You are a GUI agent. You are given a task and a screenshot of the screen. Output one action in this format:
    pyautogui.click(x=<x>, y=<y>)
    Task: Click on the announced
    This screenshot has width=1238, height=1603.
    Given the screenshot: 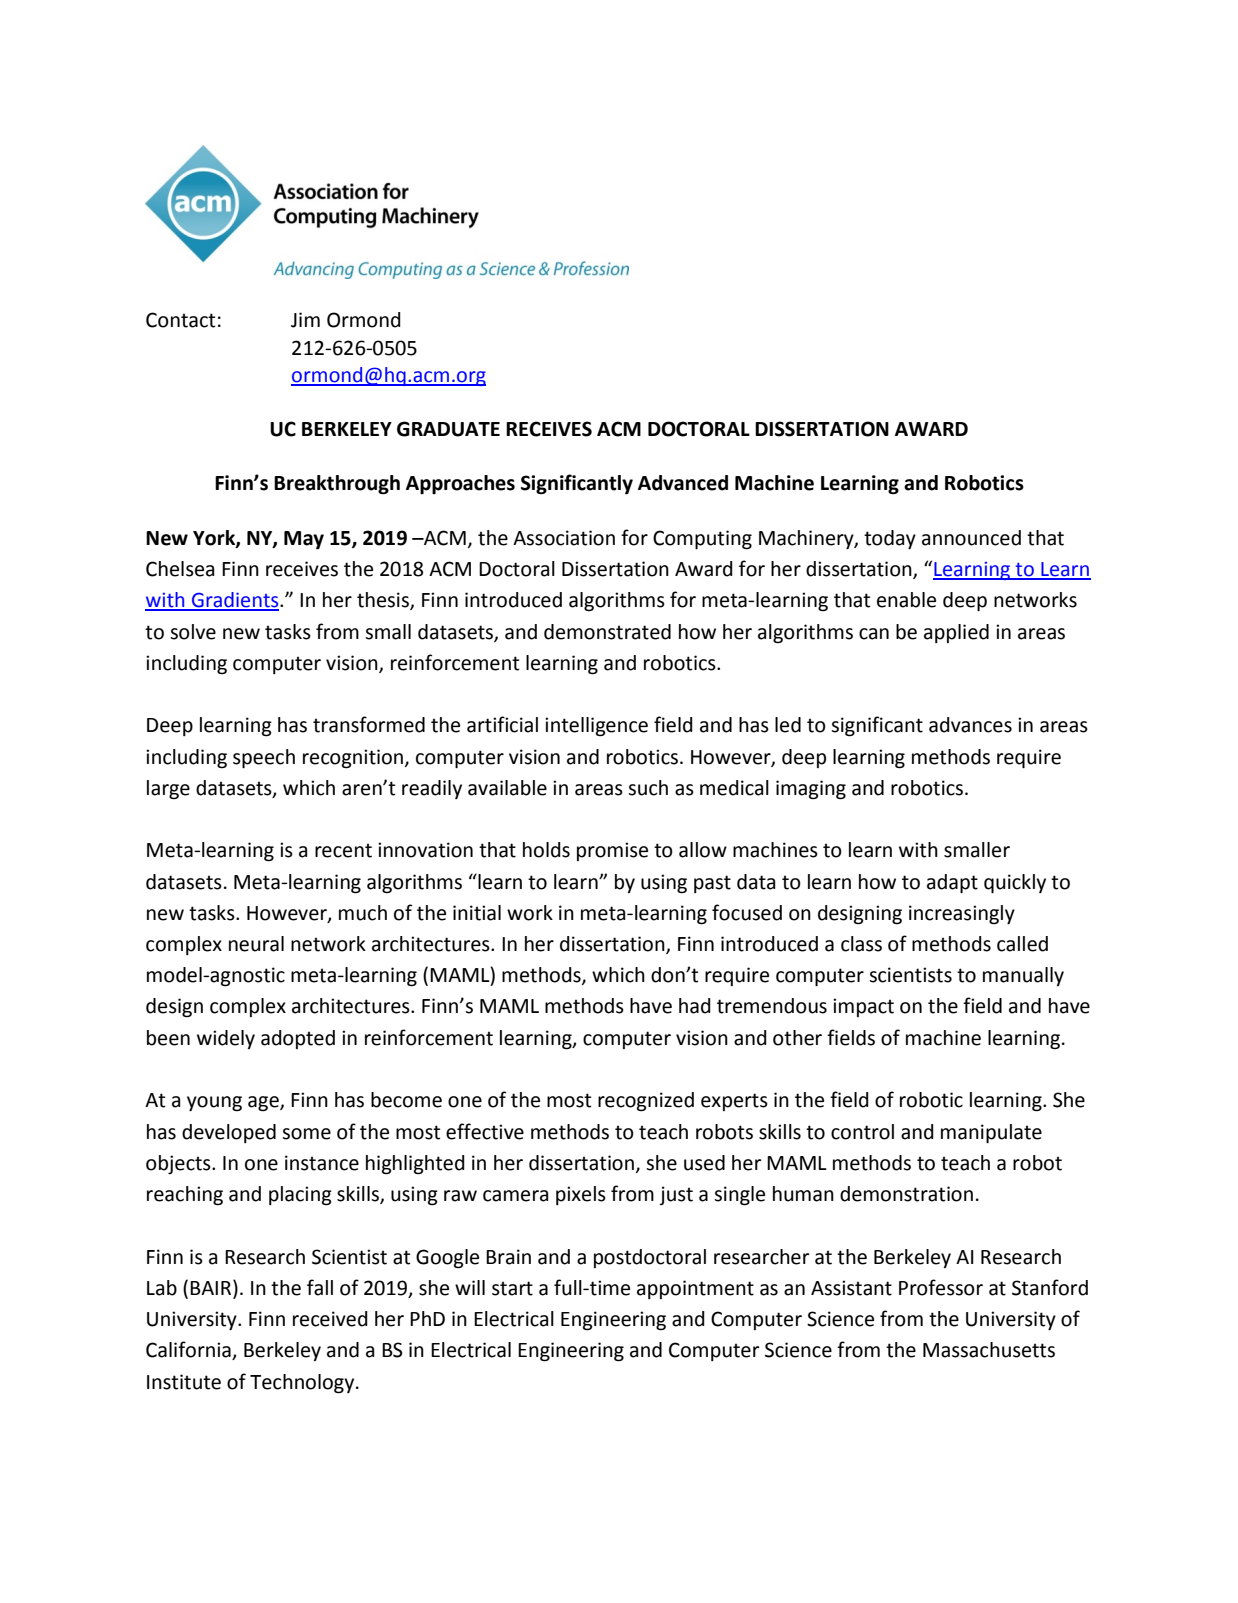 What is the action you would take?
    pyautogui.click(x=971, y=538)
